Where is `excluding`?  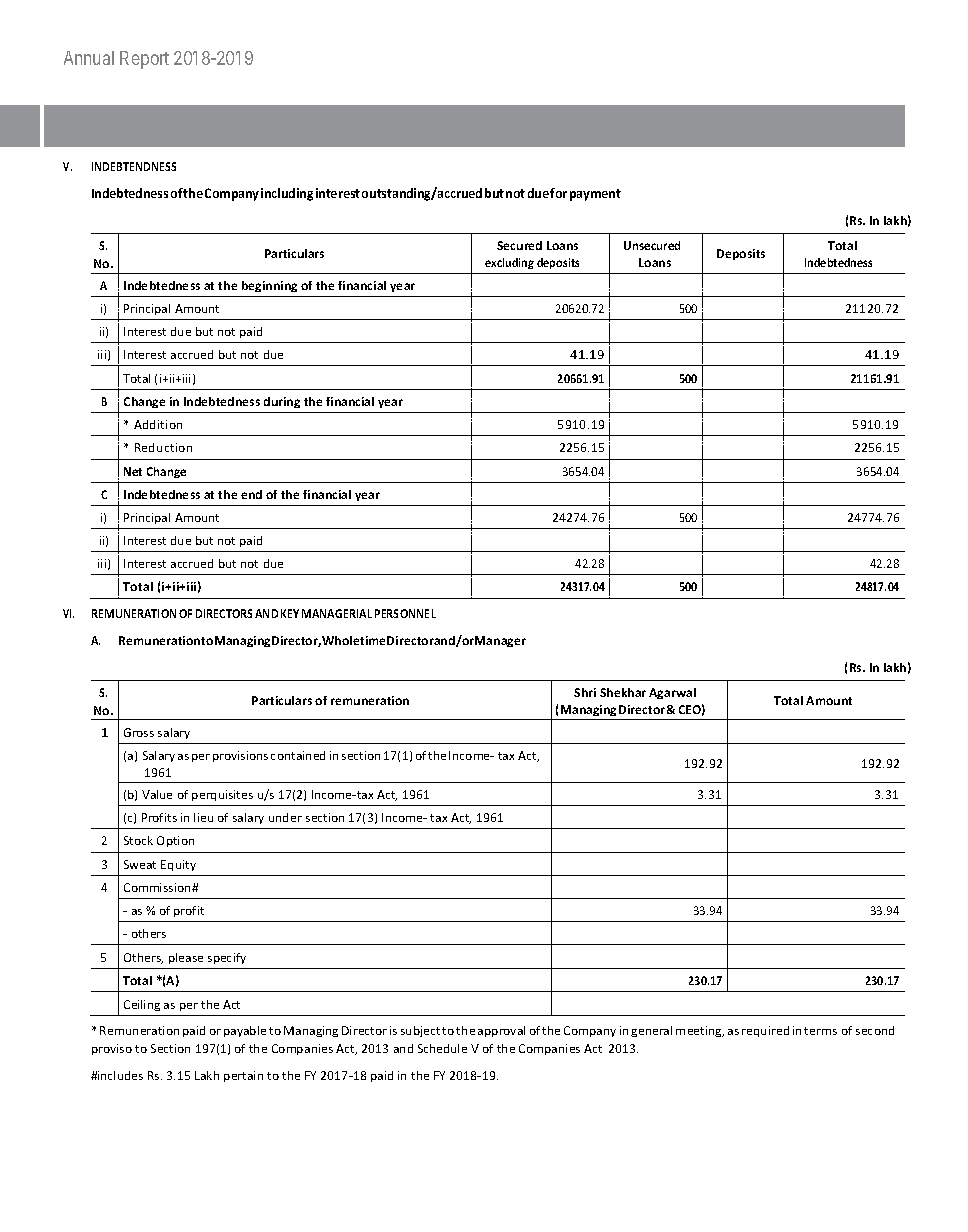 excluding is located at coordinates (509, 263).
